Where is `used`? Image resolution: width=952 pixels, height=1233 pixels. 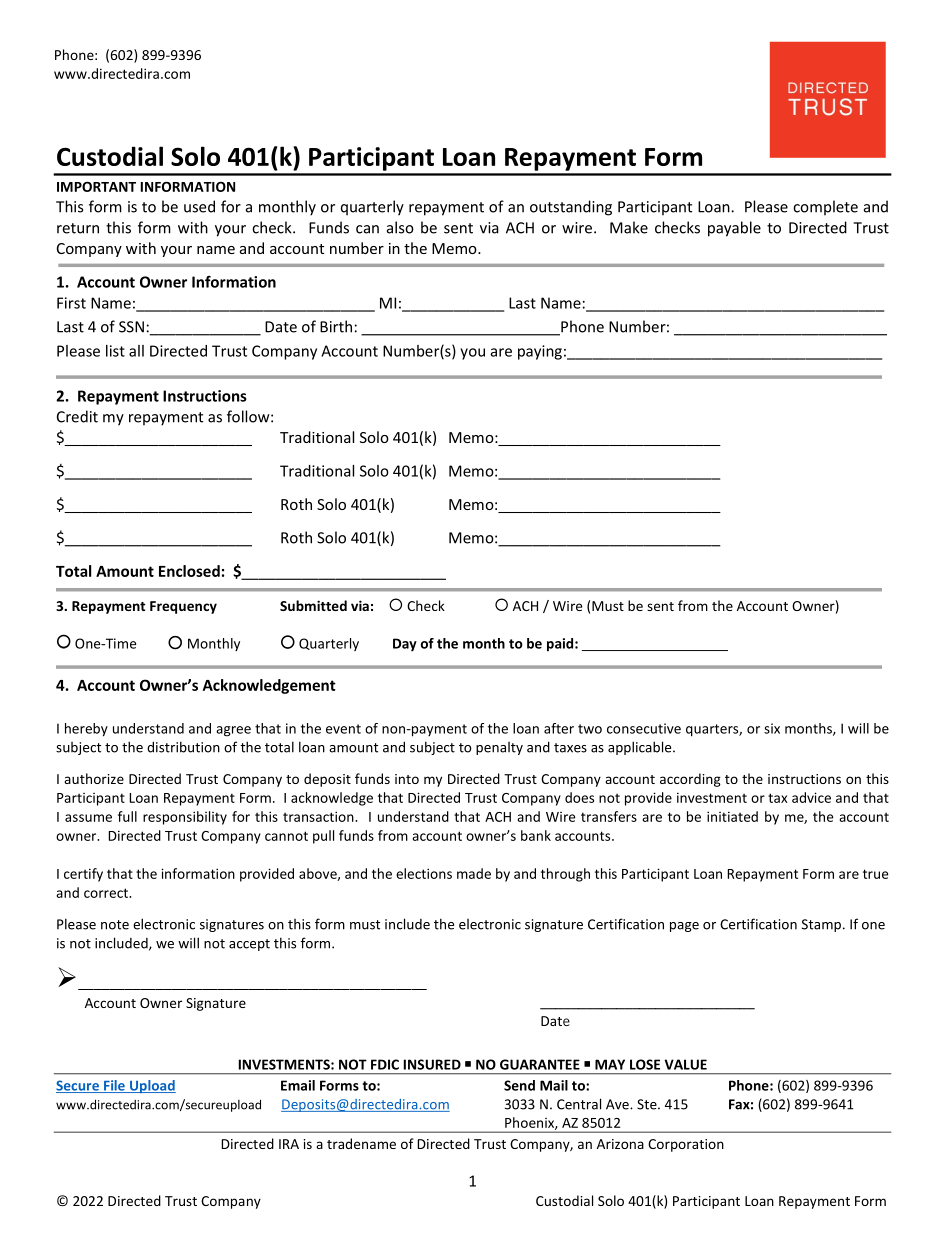 used is located at coordinates (199, 206).
